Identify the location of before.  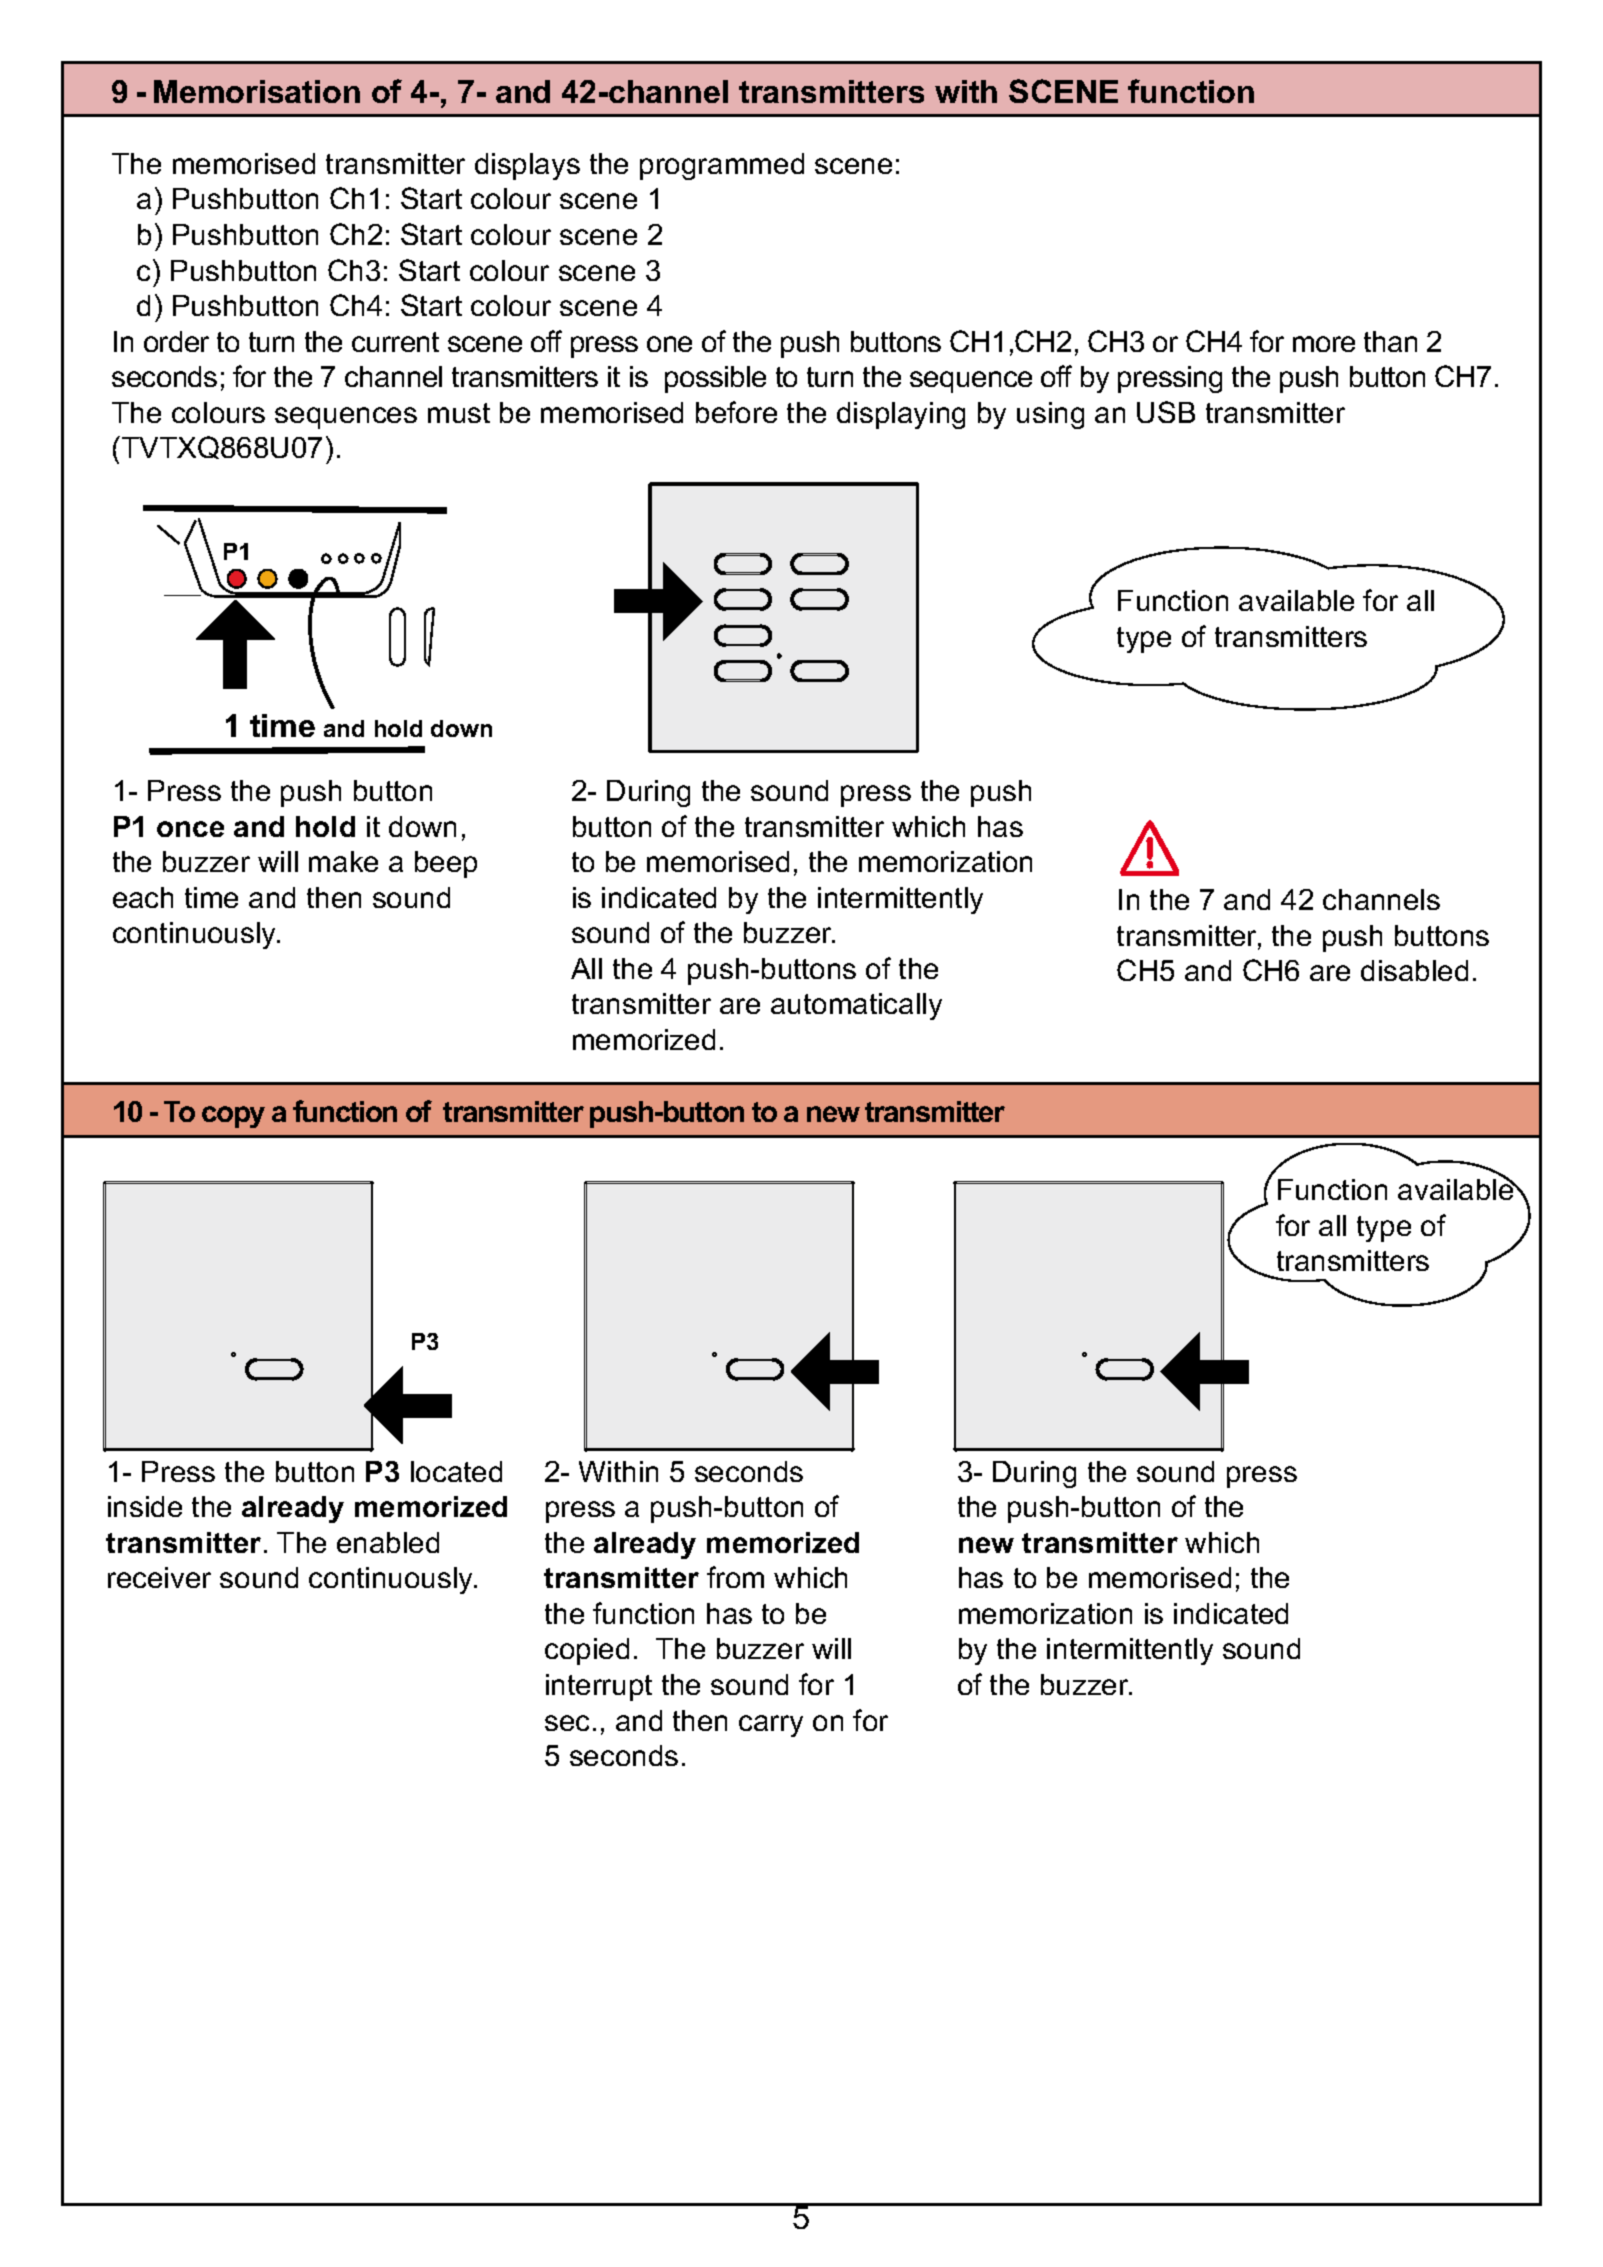
(736, 412).
